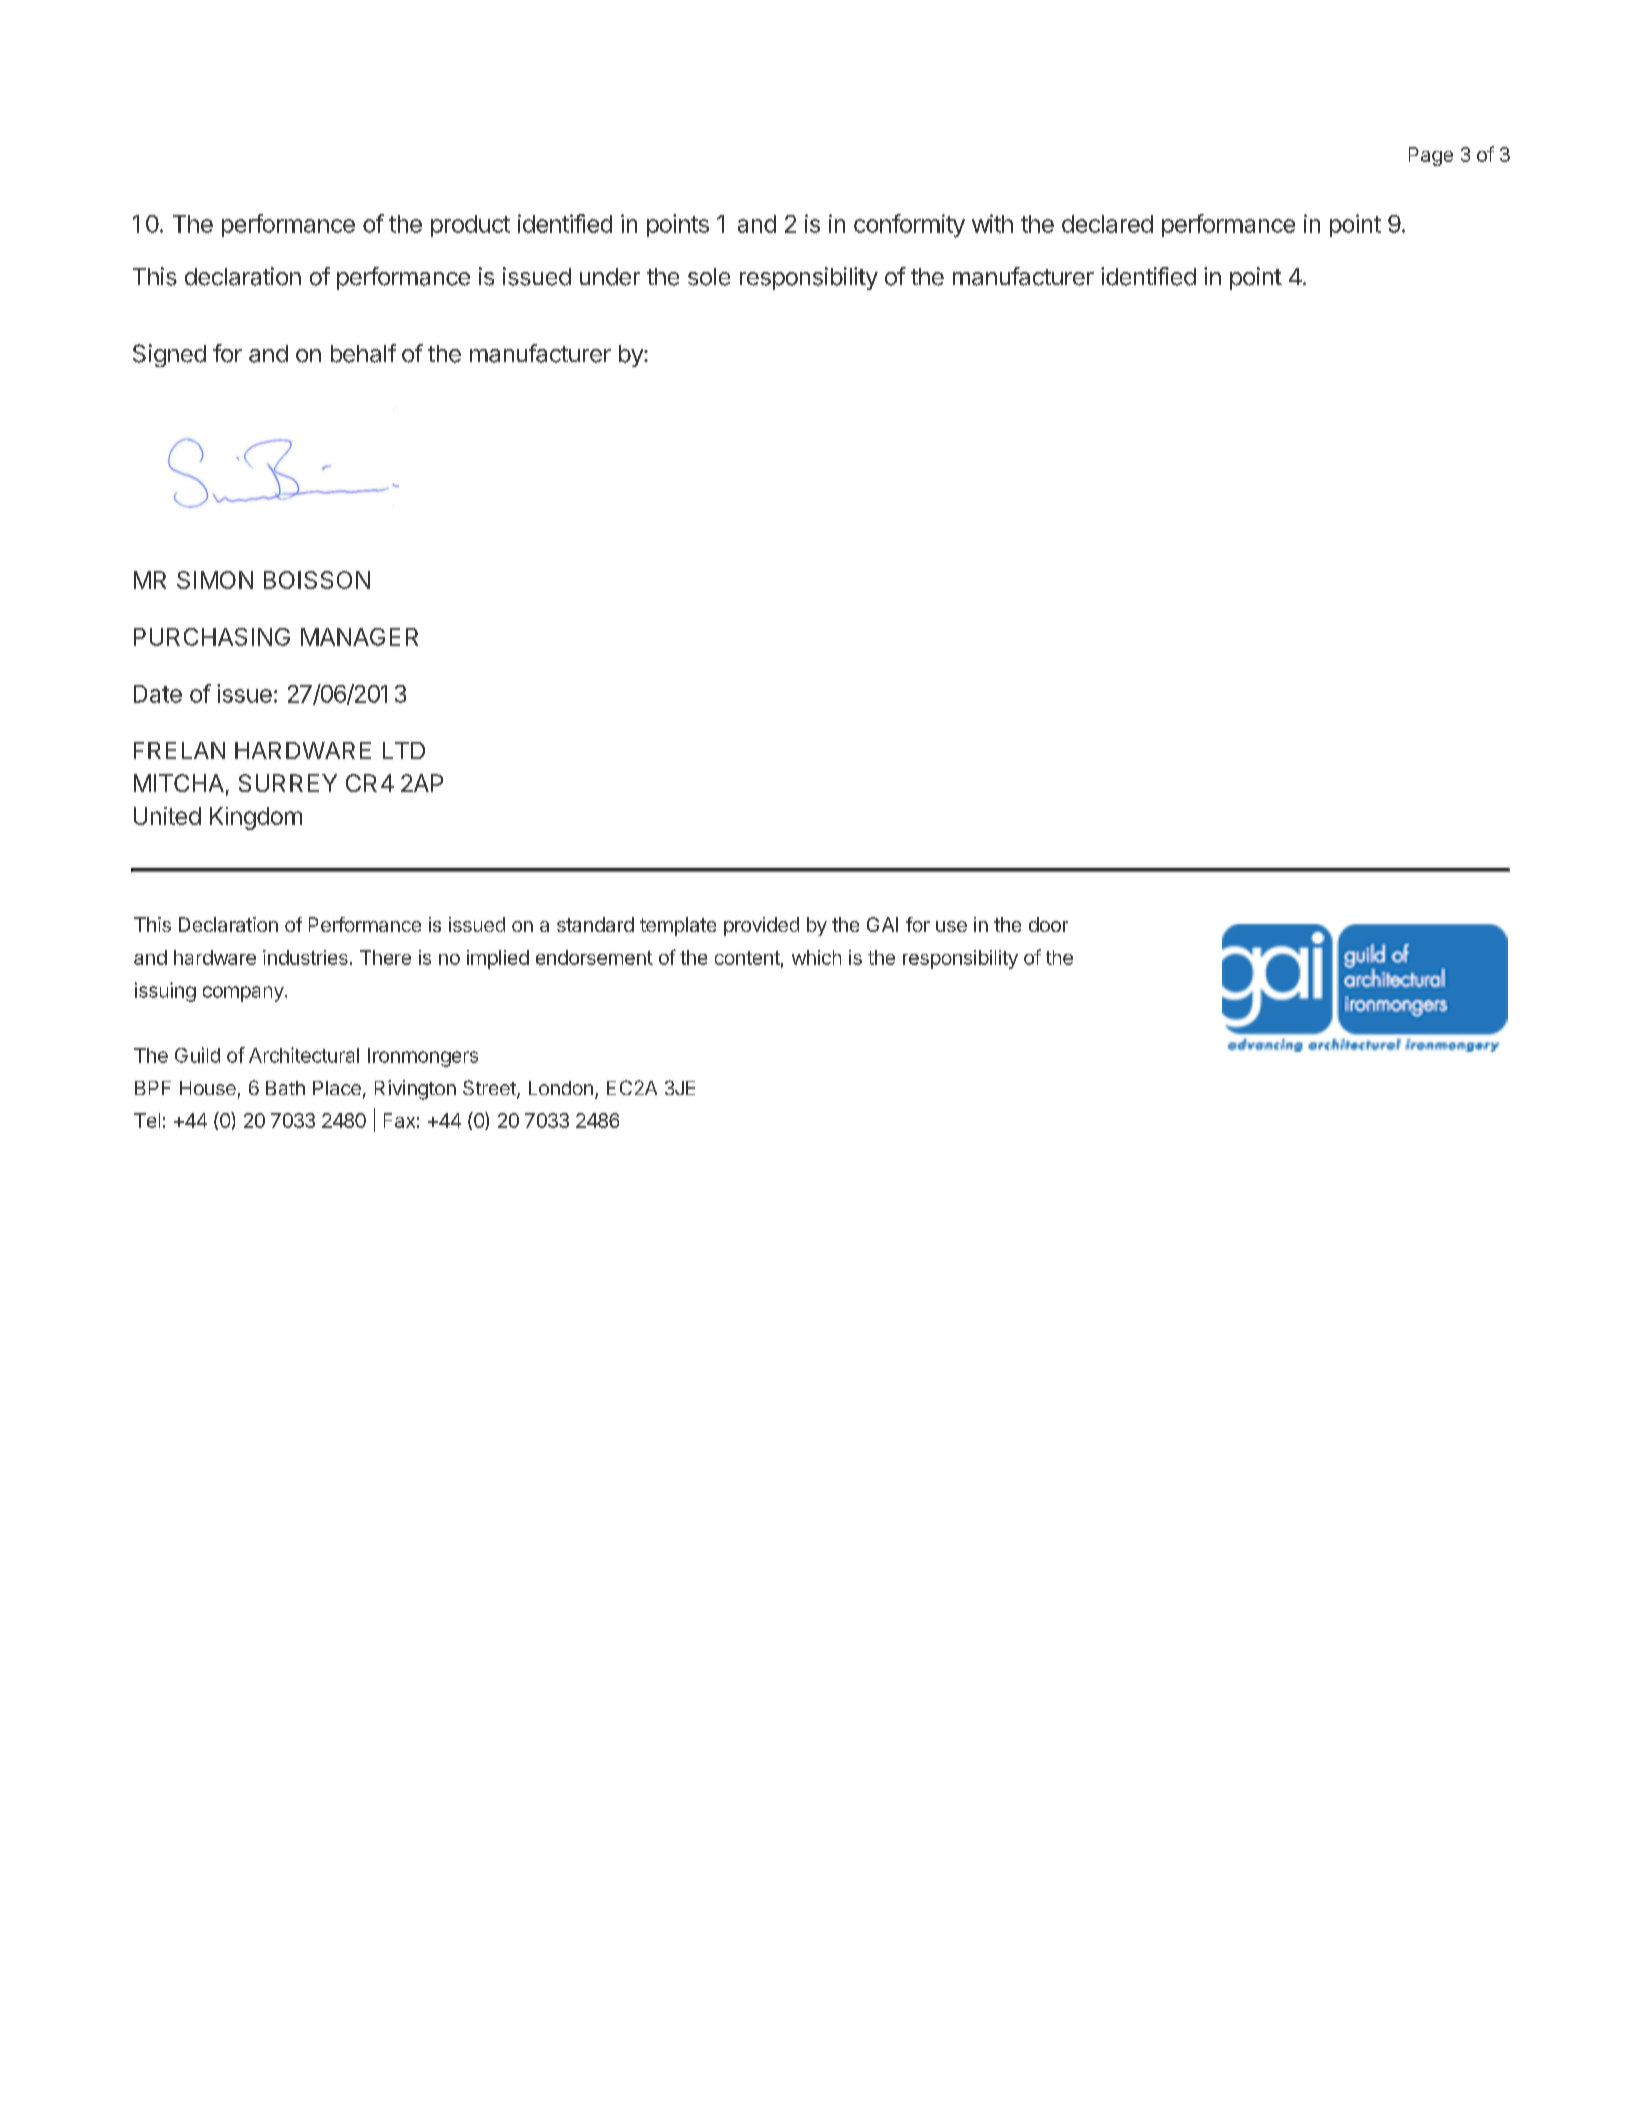 The width and height of the document is (1641, 2124). What do you see at coordinates (404, 750) in the document?
I see `LTD` at bounding box center [404, 750].
